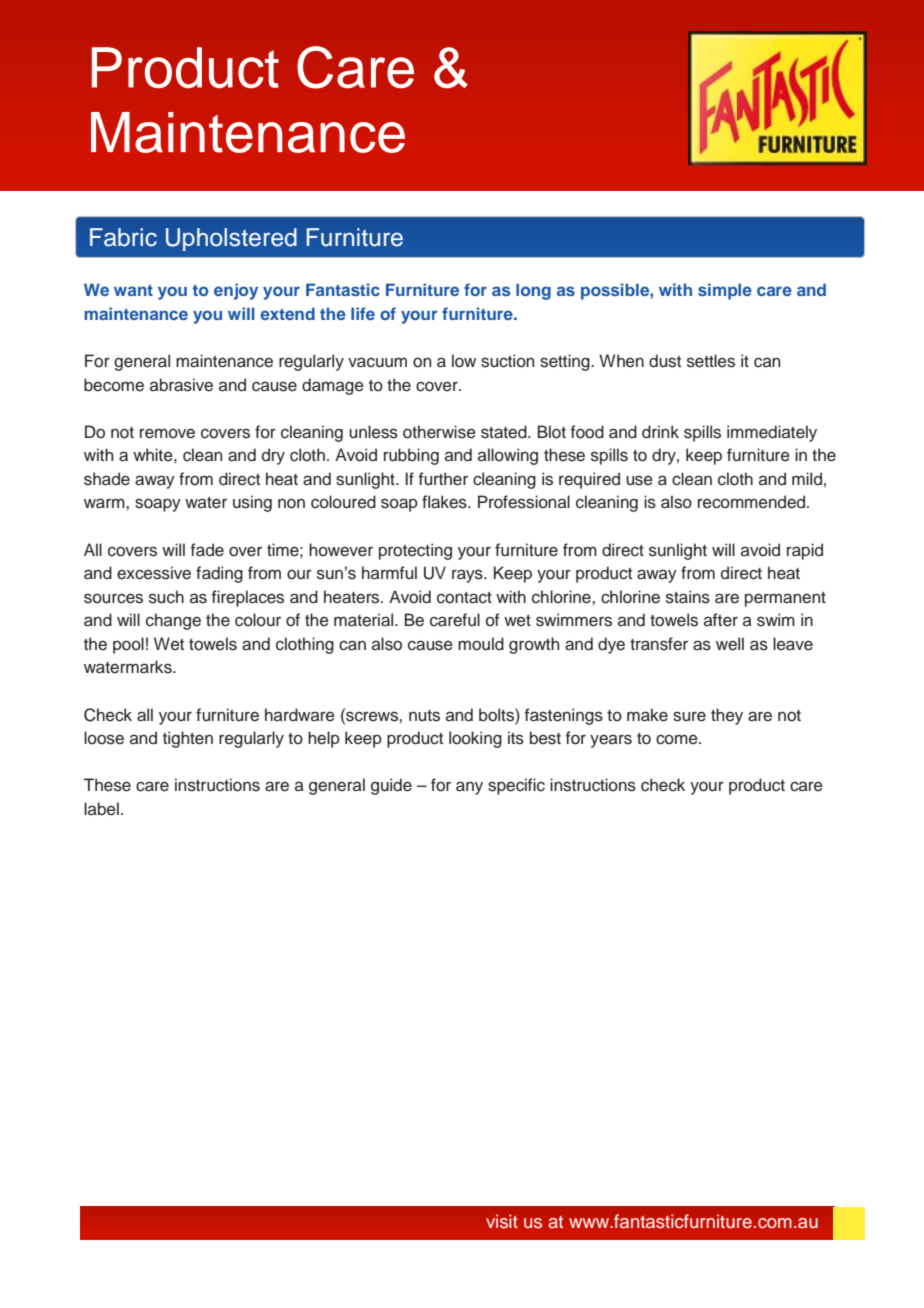 This page has width=924, height=1308. What do you see at coordinates (727, 716) in the page?
I see `they` at bounding box center [727, 716].
